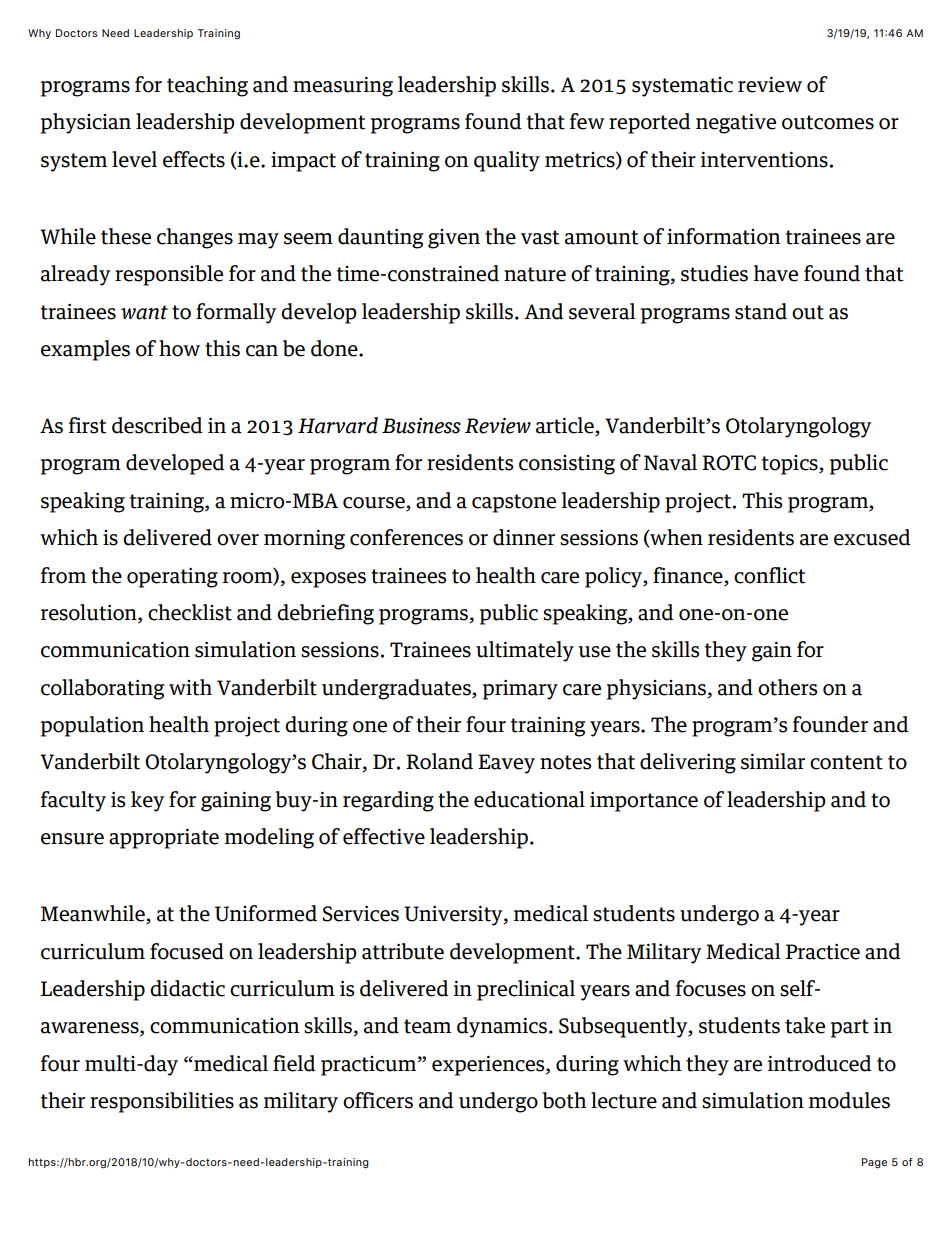 The image size is (952, 1233). Describe the element at coordinates (823, 952) in the document. I see `Practice` at that location.
